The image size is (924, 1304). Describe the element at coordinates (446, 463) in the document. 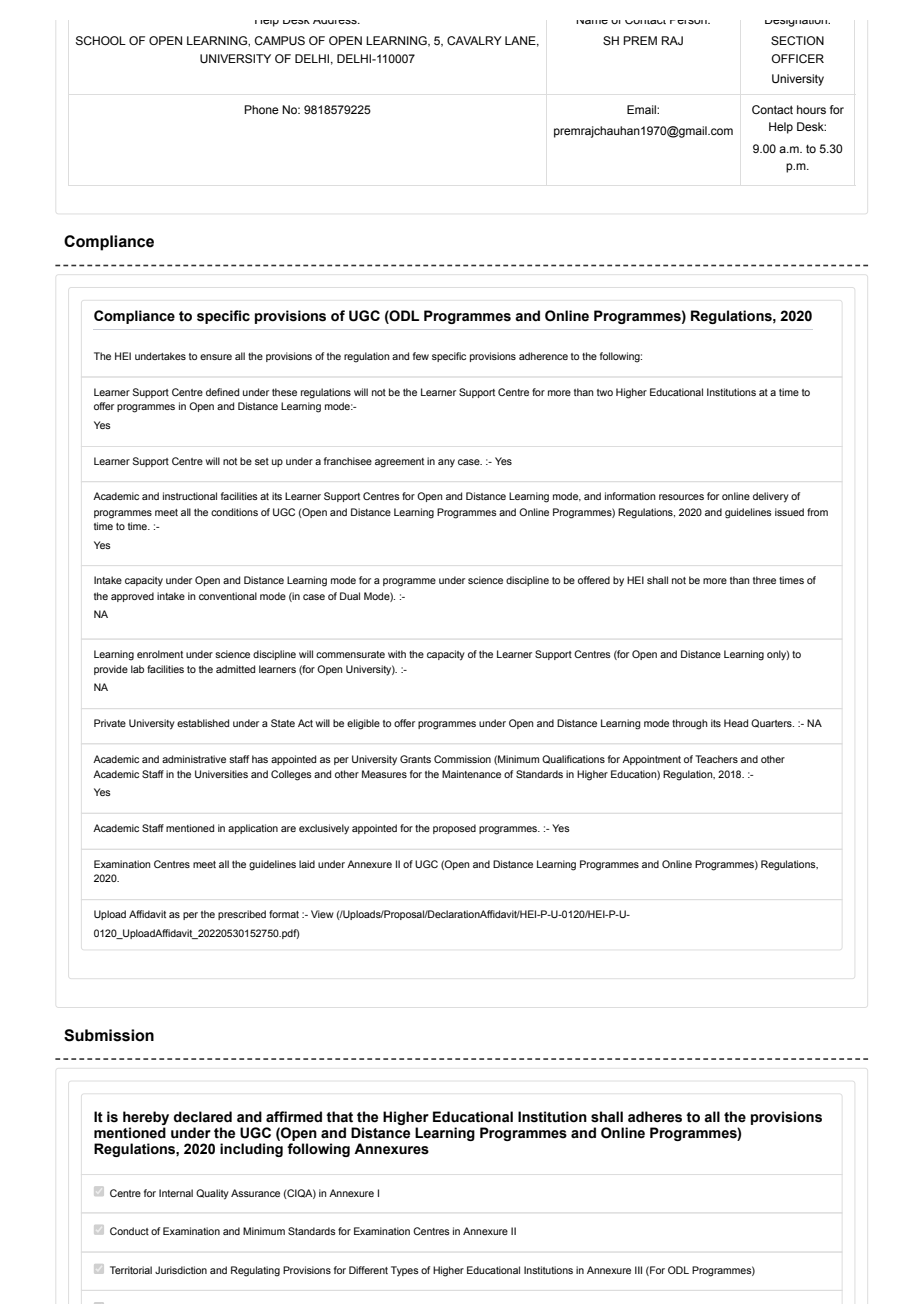

I see `any` at that location.
